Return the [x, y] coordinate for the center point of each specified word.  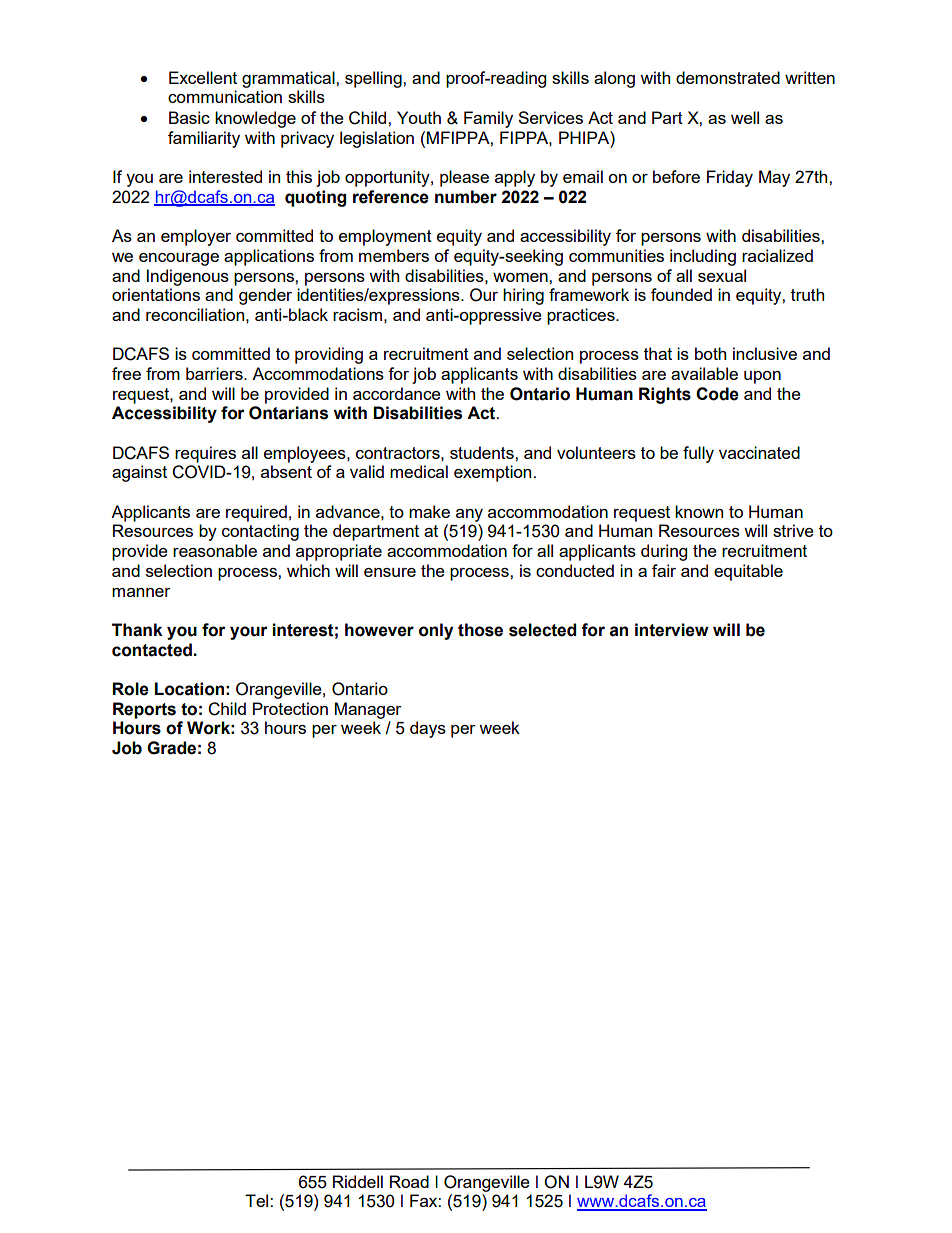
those [480, 630]
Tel [258, 1200]
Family [488, 119]
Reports [144, 710]
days [428, 729]
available [704, 373]
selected [542, 630]
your [249, 633]
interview [672, 630]
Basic [189, 117]
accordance [397, 393]
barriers [215, 373]
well [745, 117]
